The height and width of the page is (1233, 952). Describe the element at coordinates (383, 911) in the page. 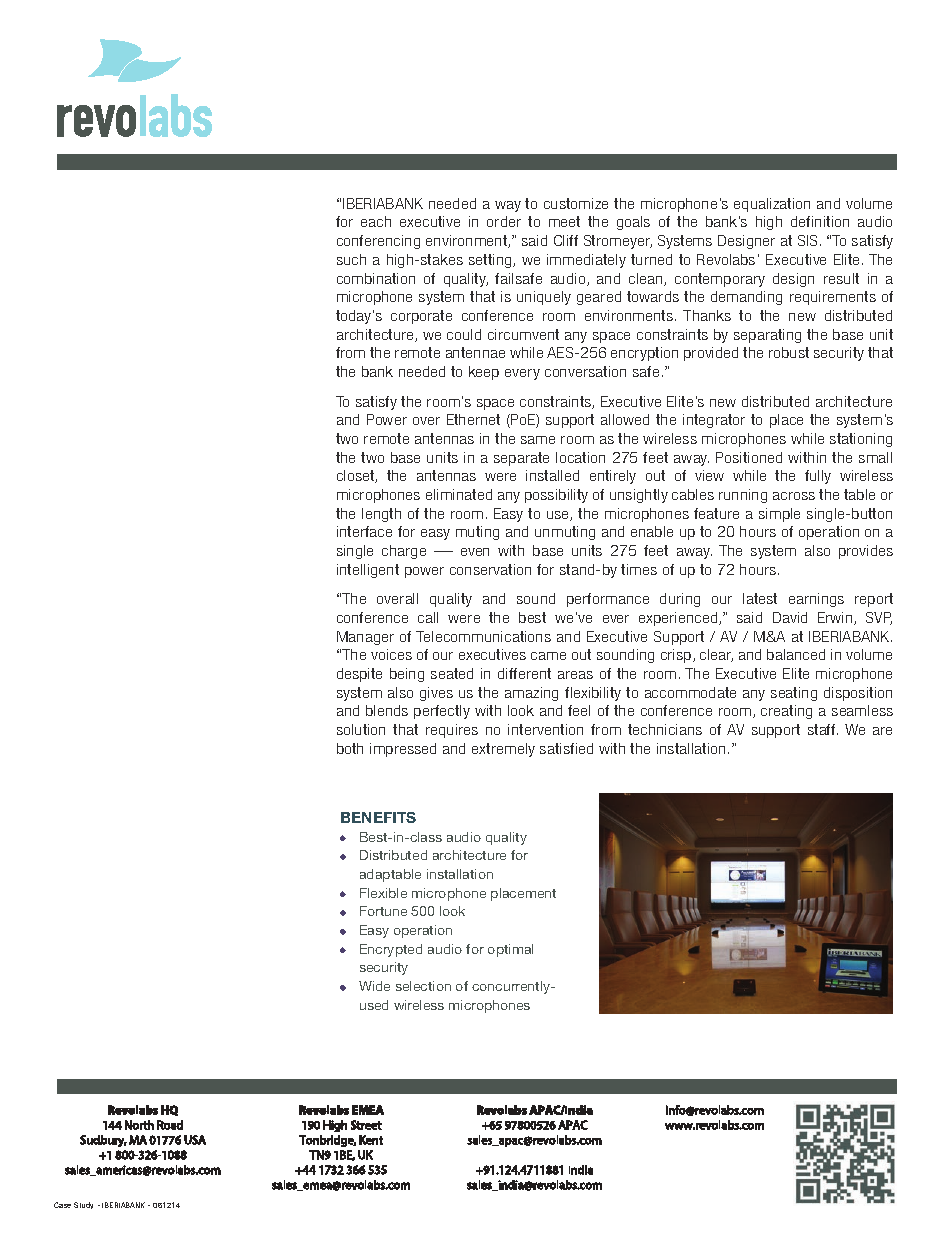

I see `Fortune` at that location.
